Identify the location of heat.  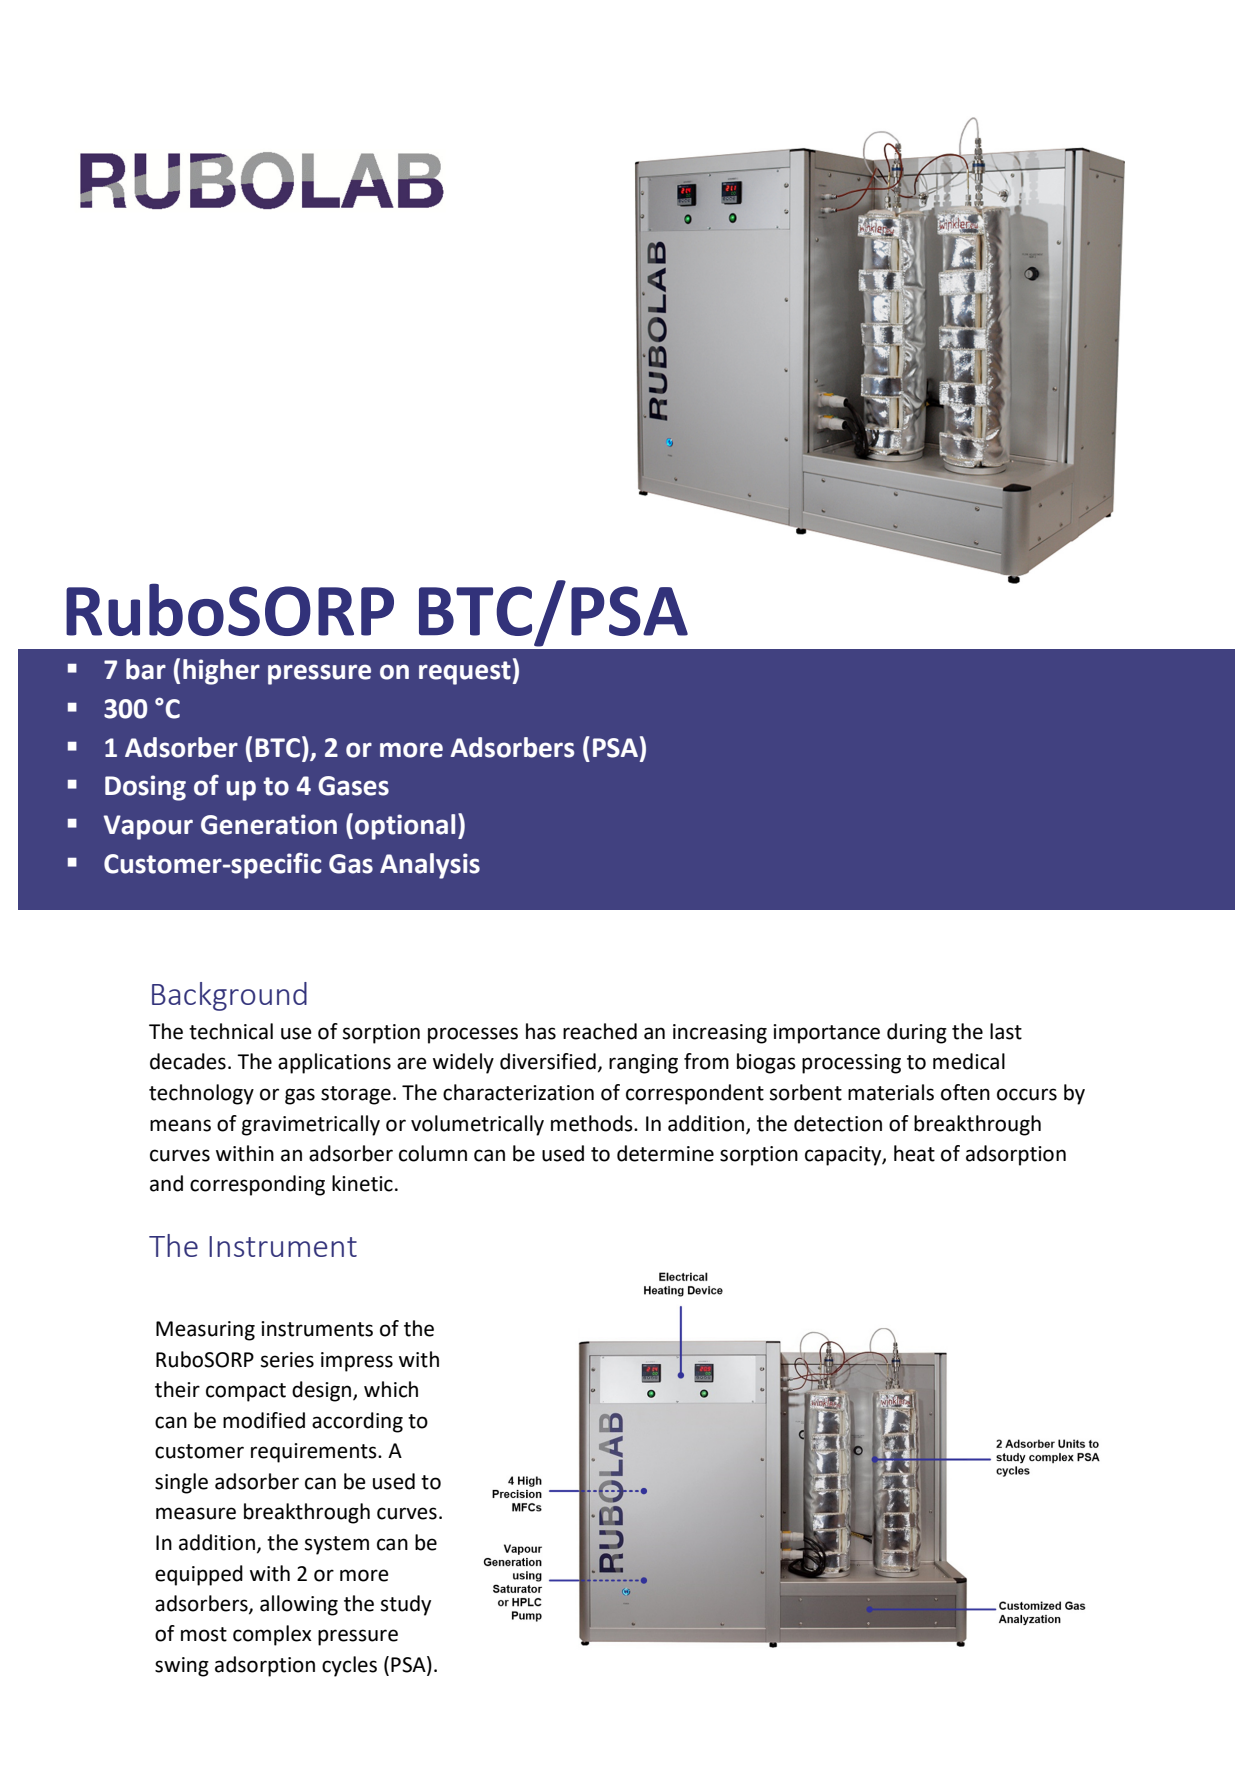
(914, 1153).
